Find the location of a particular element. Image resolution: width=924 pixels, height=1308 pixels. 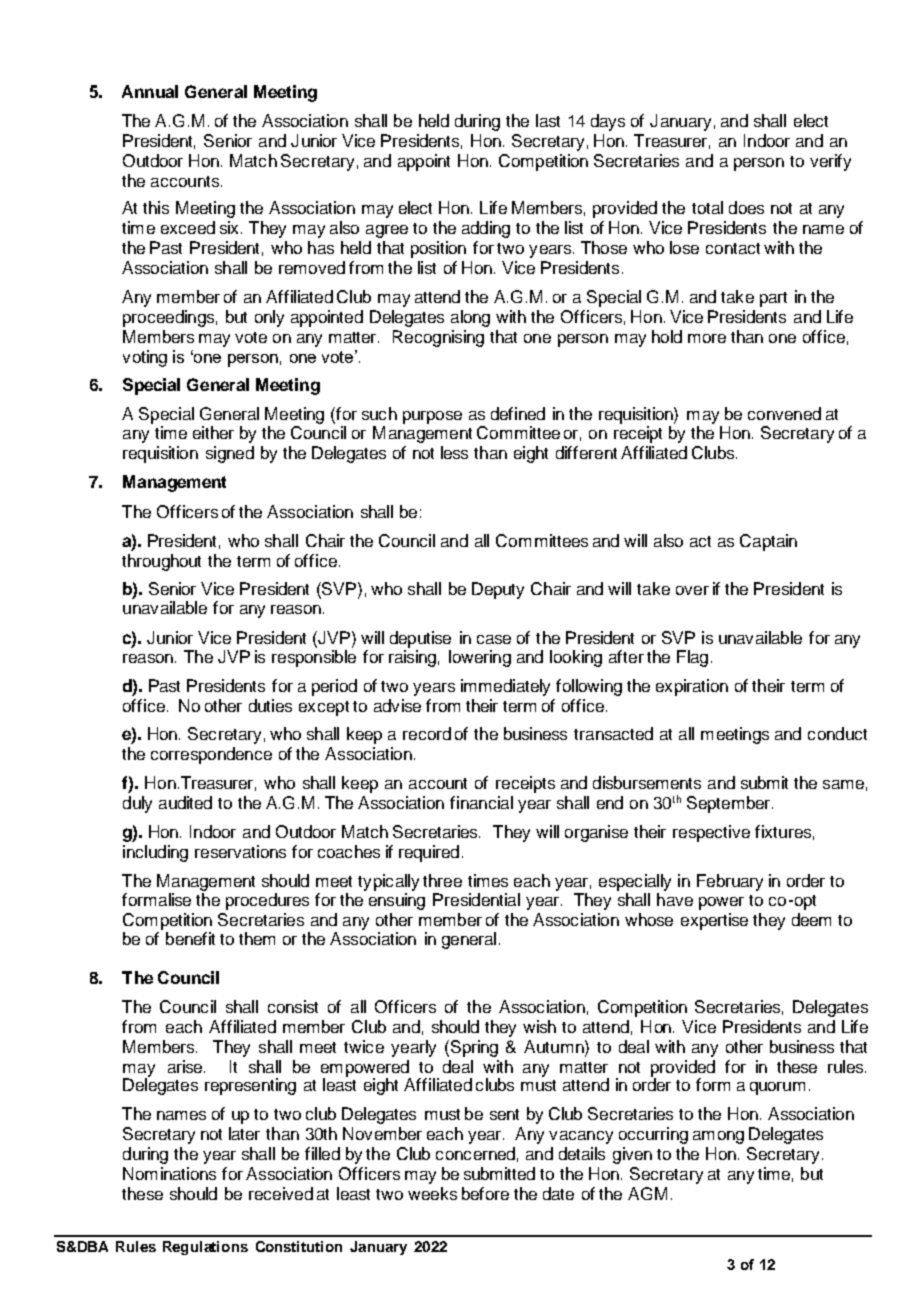

Regulations is located at coordinates (205, 1248).
